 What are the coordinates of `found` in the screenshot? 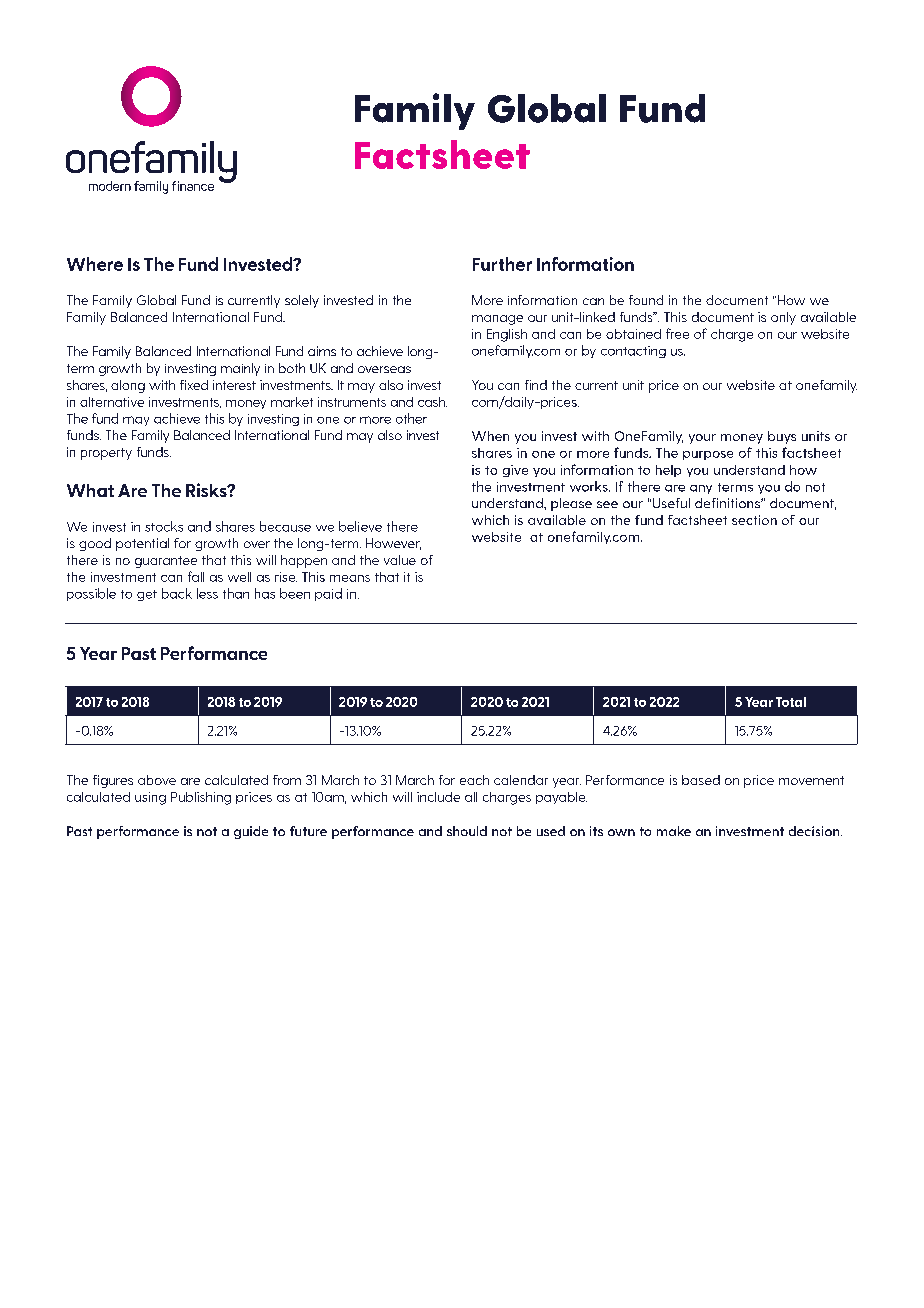 It's located at (646, 300).
